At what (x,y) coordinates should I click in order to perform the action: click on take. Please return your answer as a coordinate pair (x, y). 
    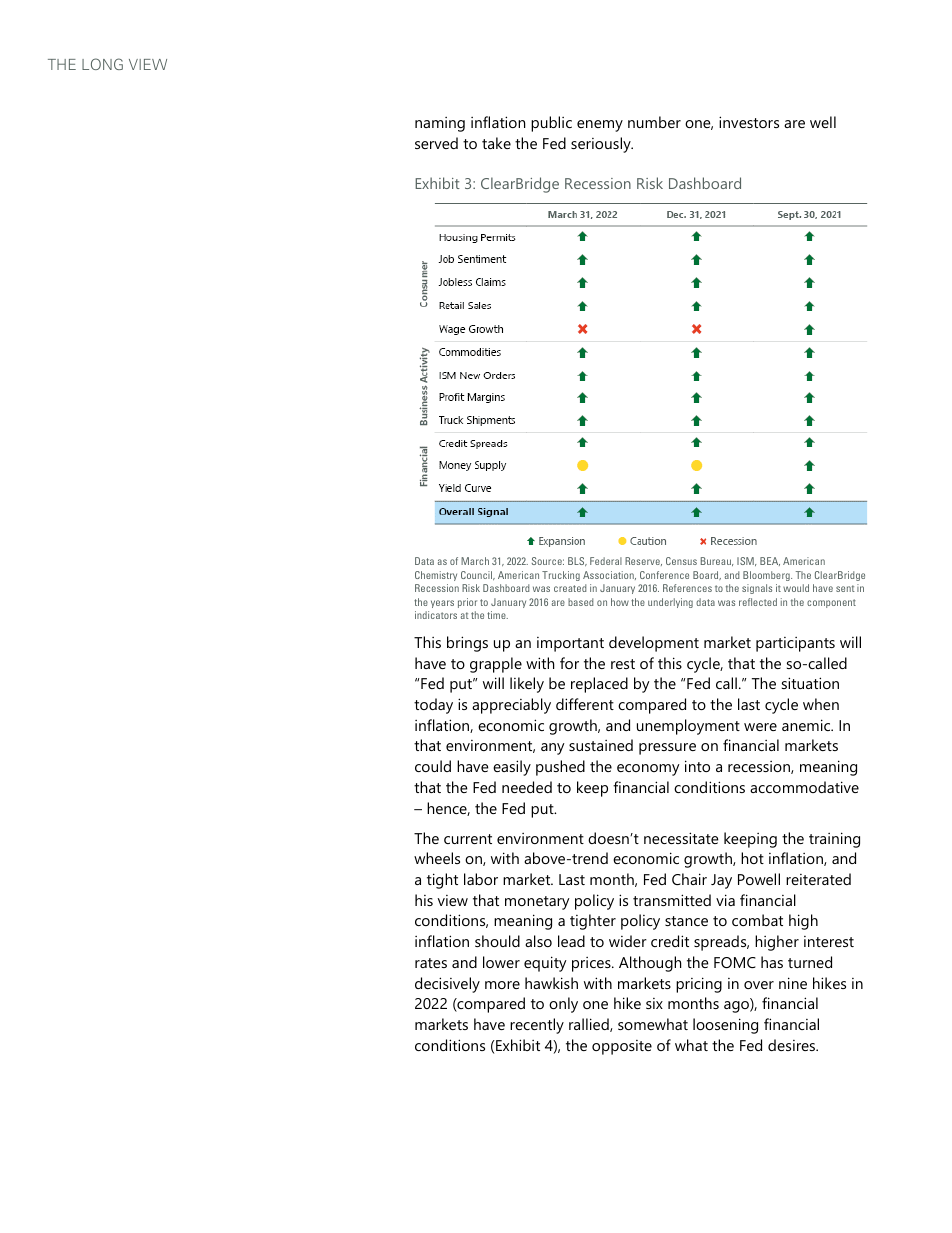
    Looking at the image, I should click on (496, 143).
